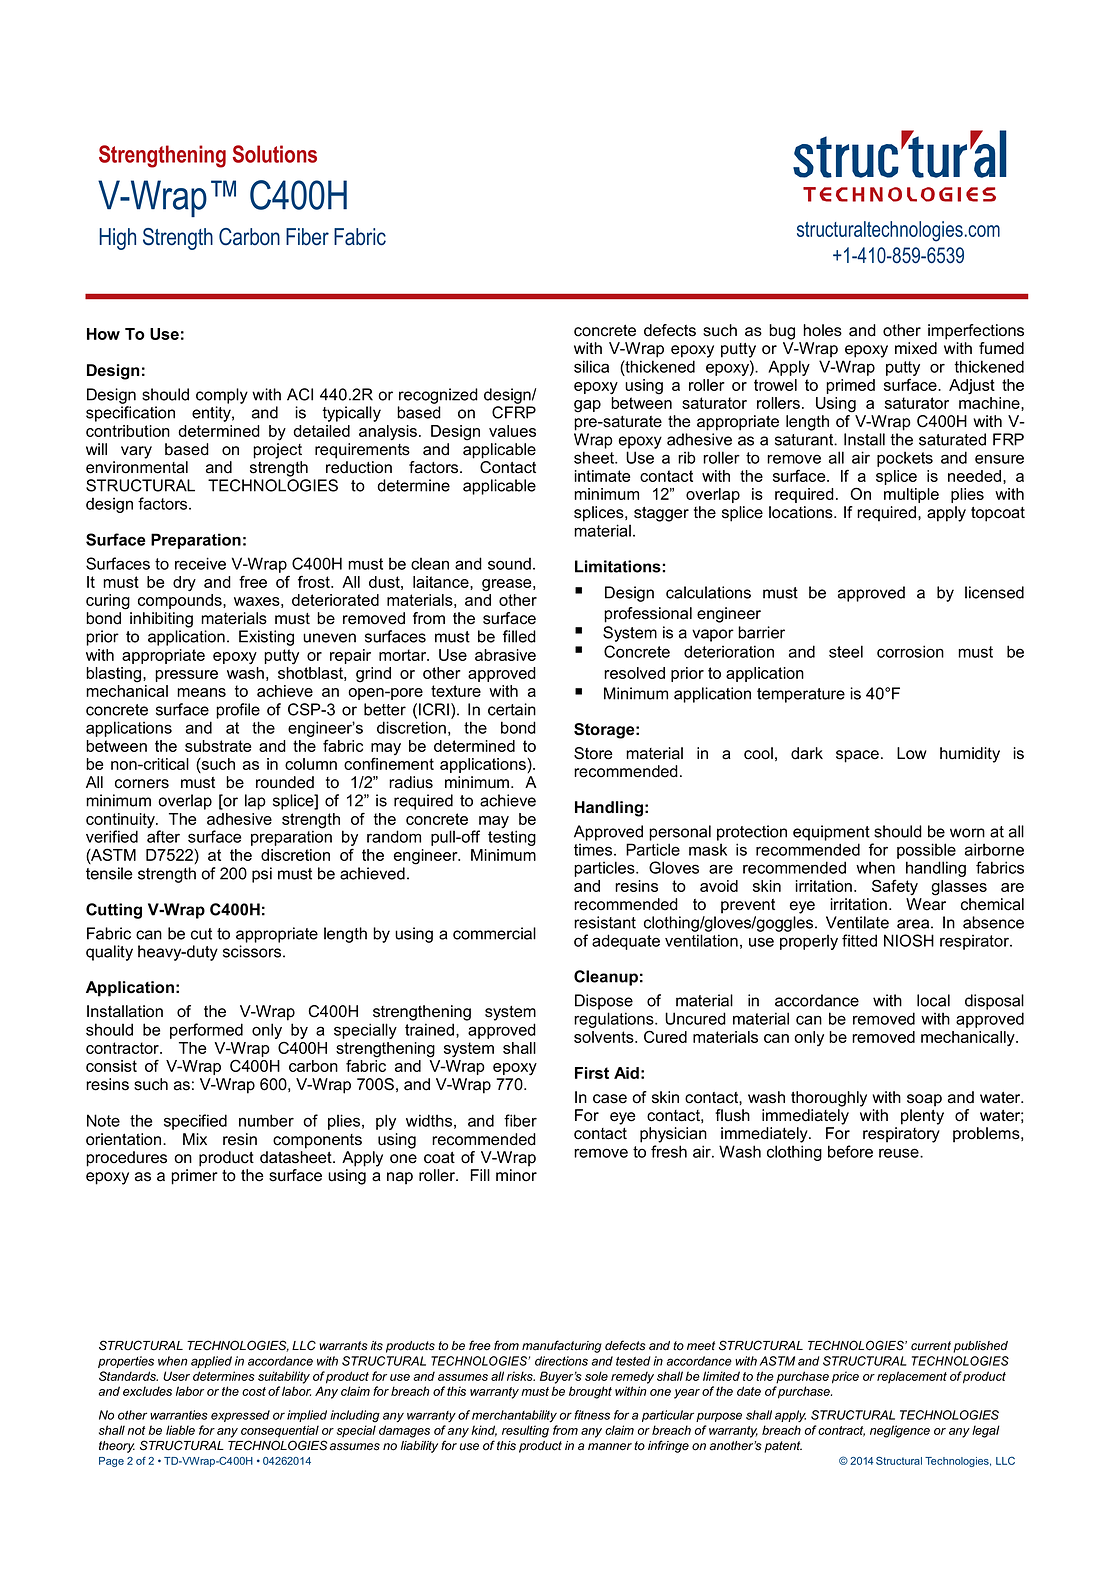  Describe the element at coordinates (114, 911) in the document. I see `Cutting` at that location.
